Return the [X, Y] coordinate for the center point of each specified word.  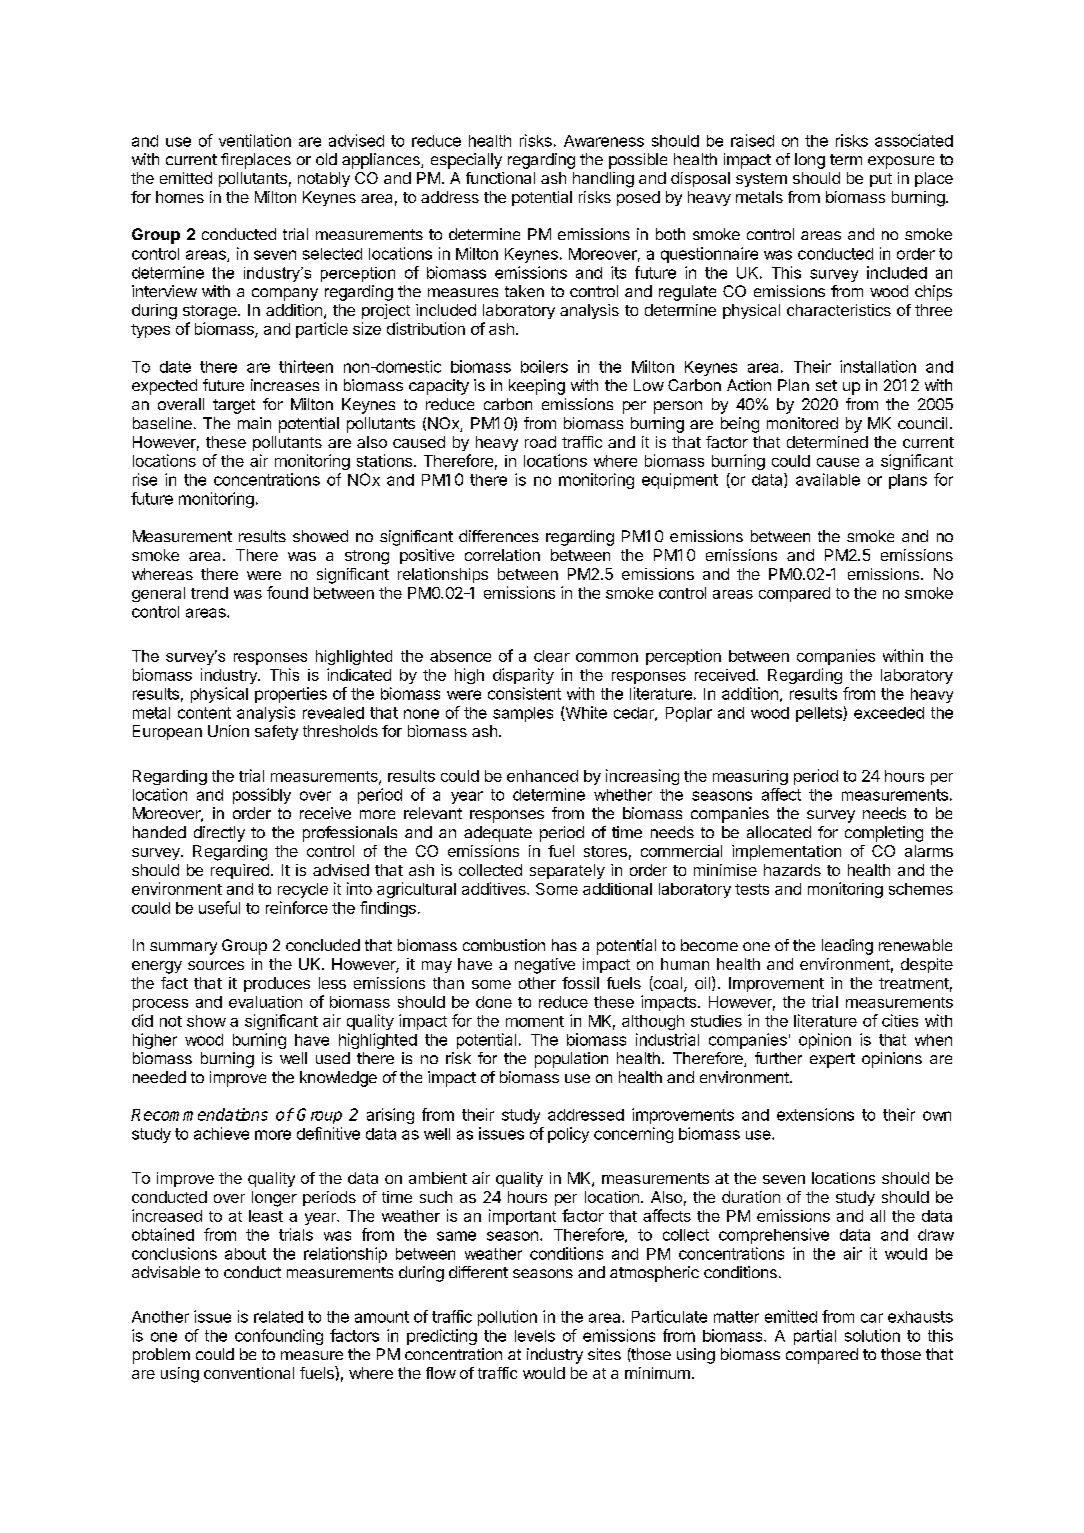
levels [535, 1336]
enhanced [542, 776]
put [881, 180]
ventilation [255, 140]
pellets [820, 714]
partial [815, 1337]
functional [500, 178]
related [278, 1317]
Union [228, 731]
